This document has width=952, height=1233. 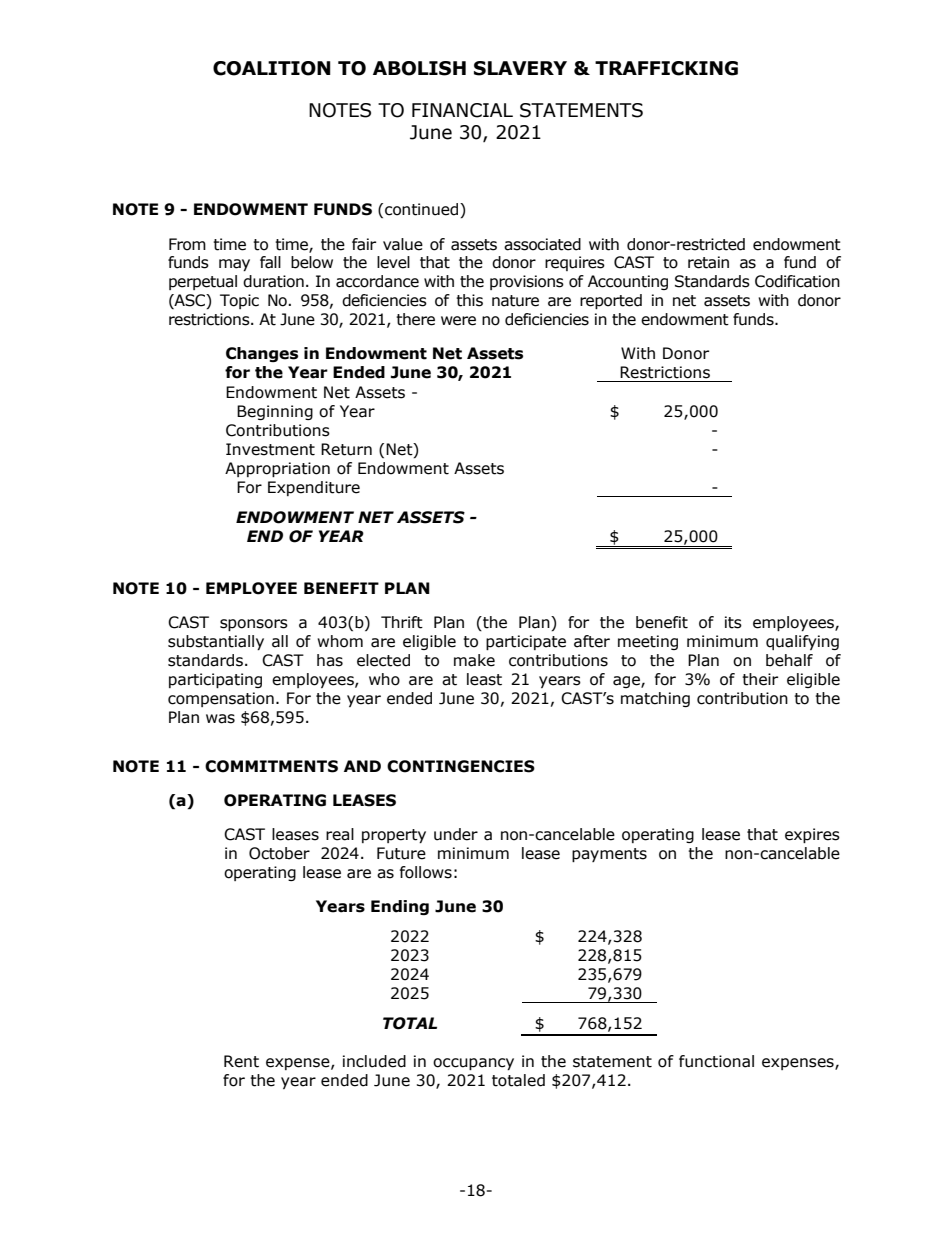 What do you see at coordinates (462, 110) in the document?
I see `FINANCIAL` at bounding box center [462, 110].
